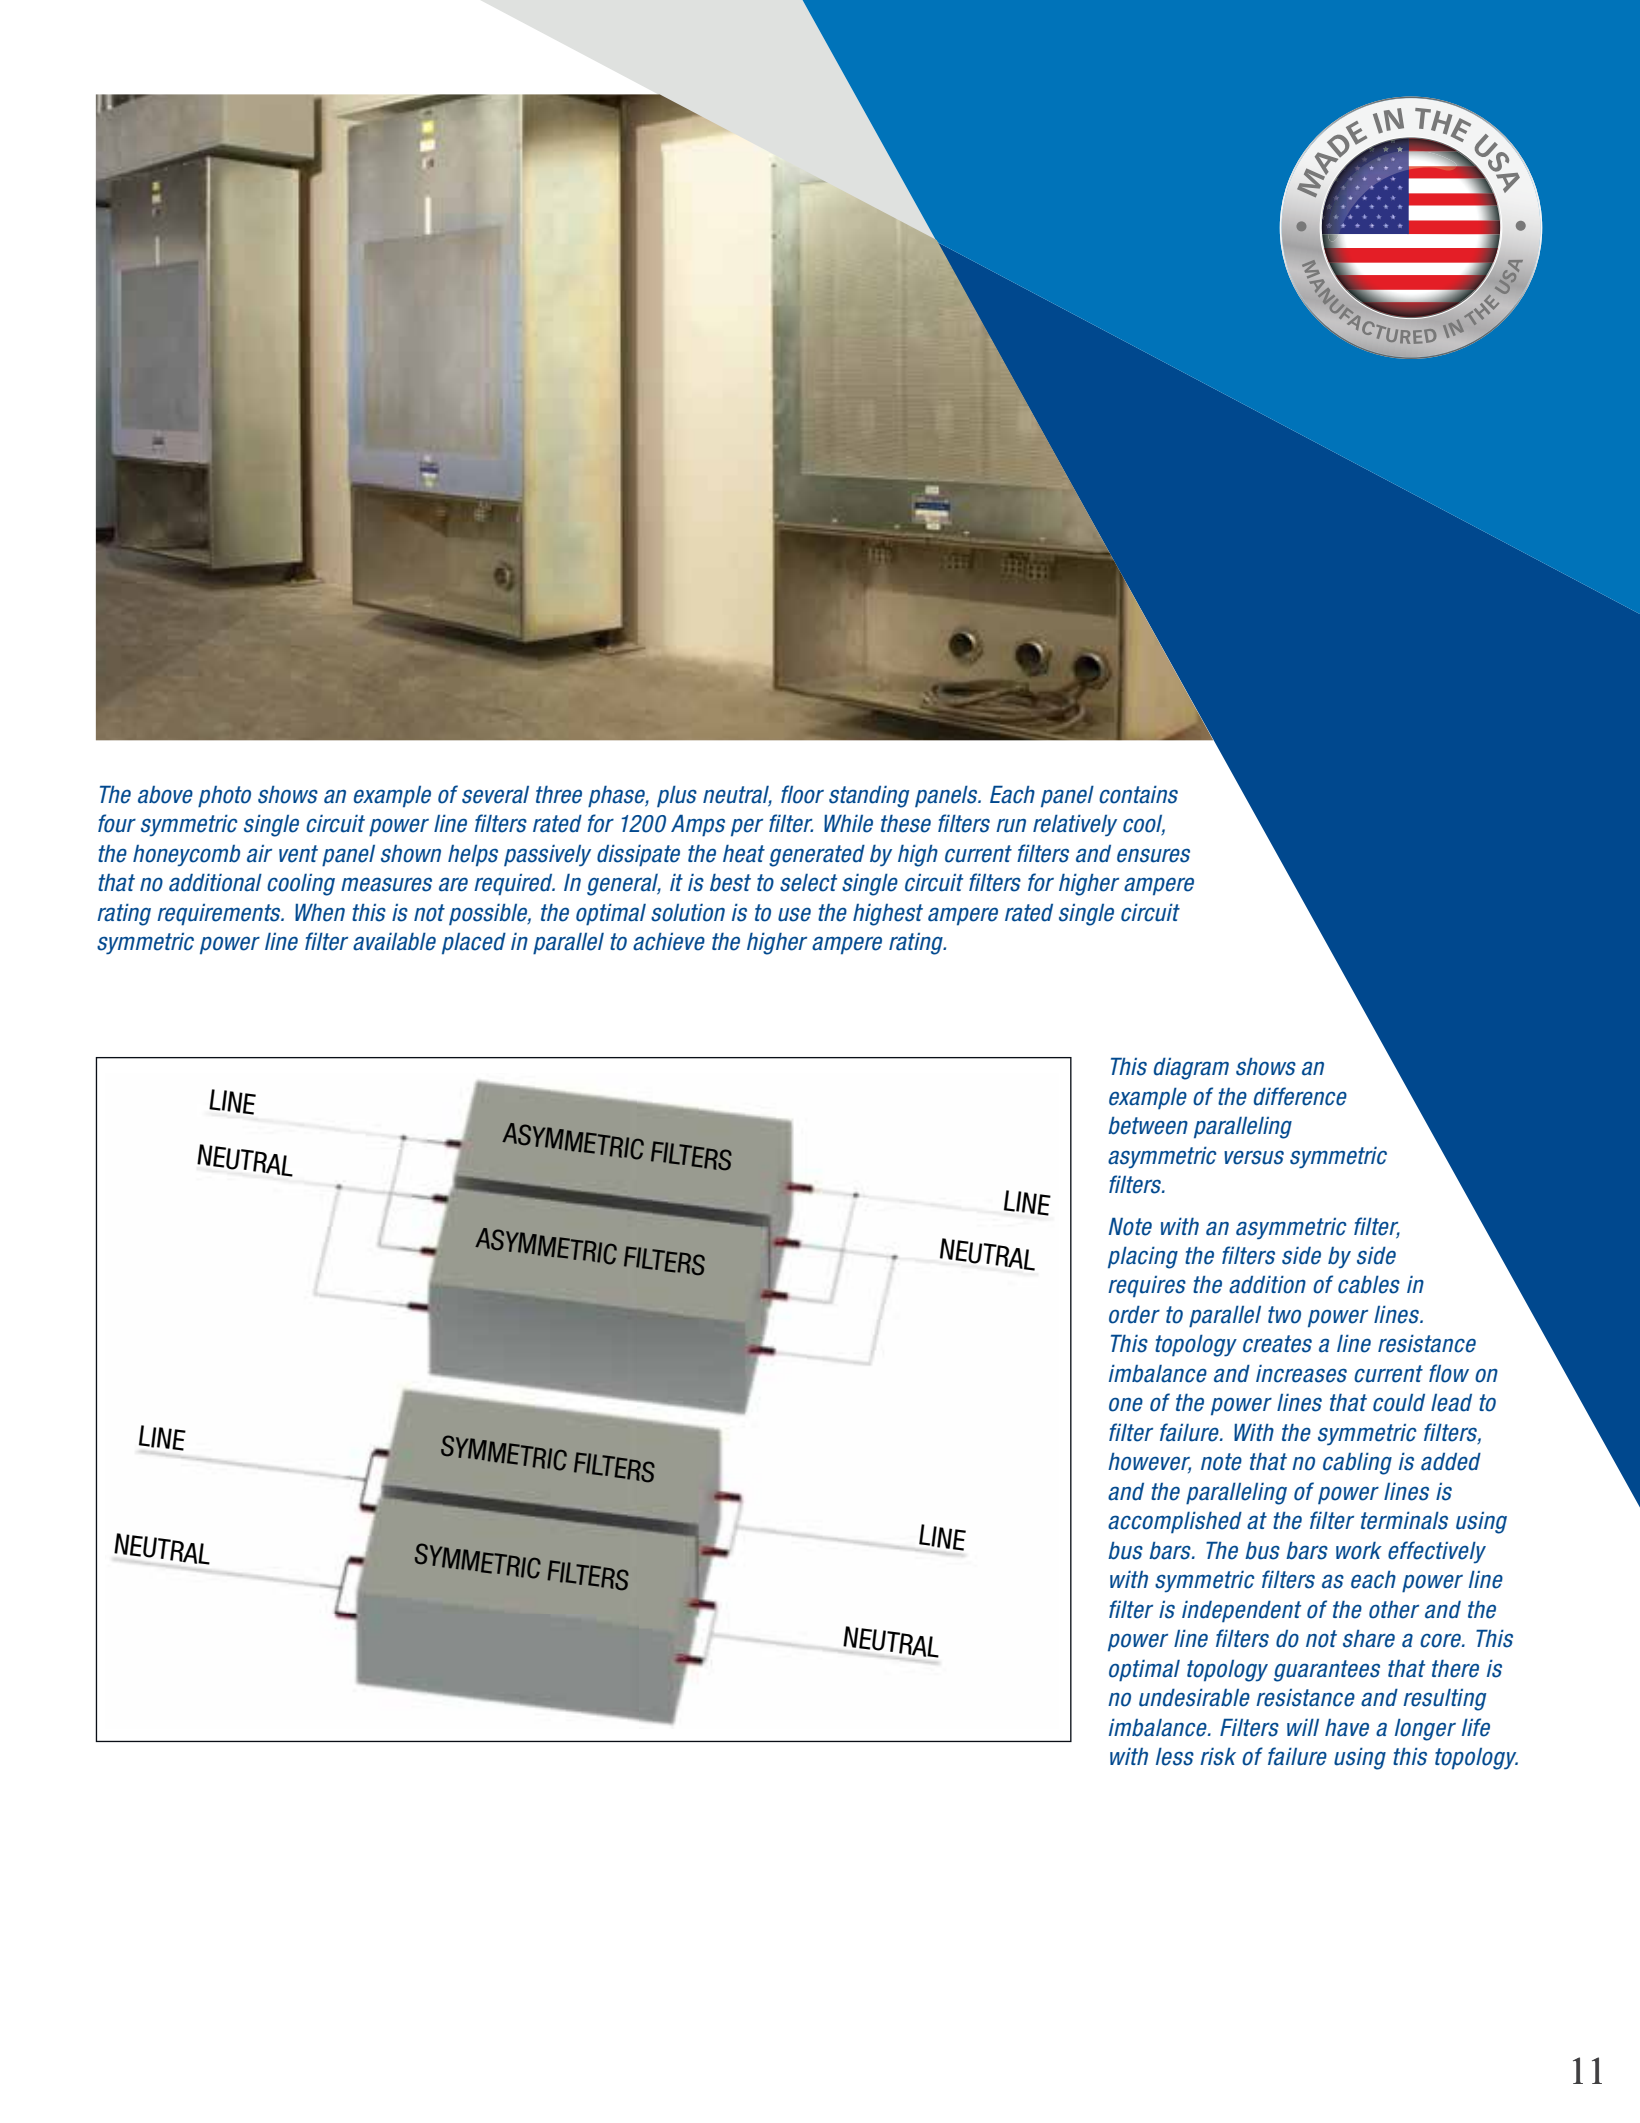  What do you see at coordinates (1148, 1126) in the screenshot?
I see `between` at bounding box center [1148, 1126].
